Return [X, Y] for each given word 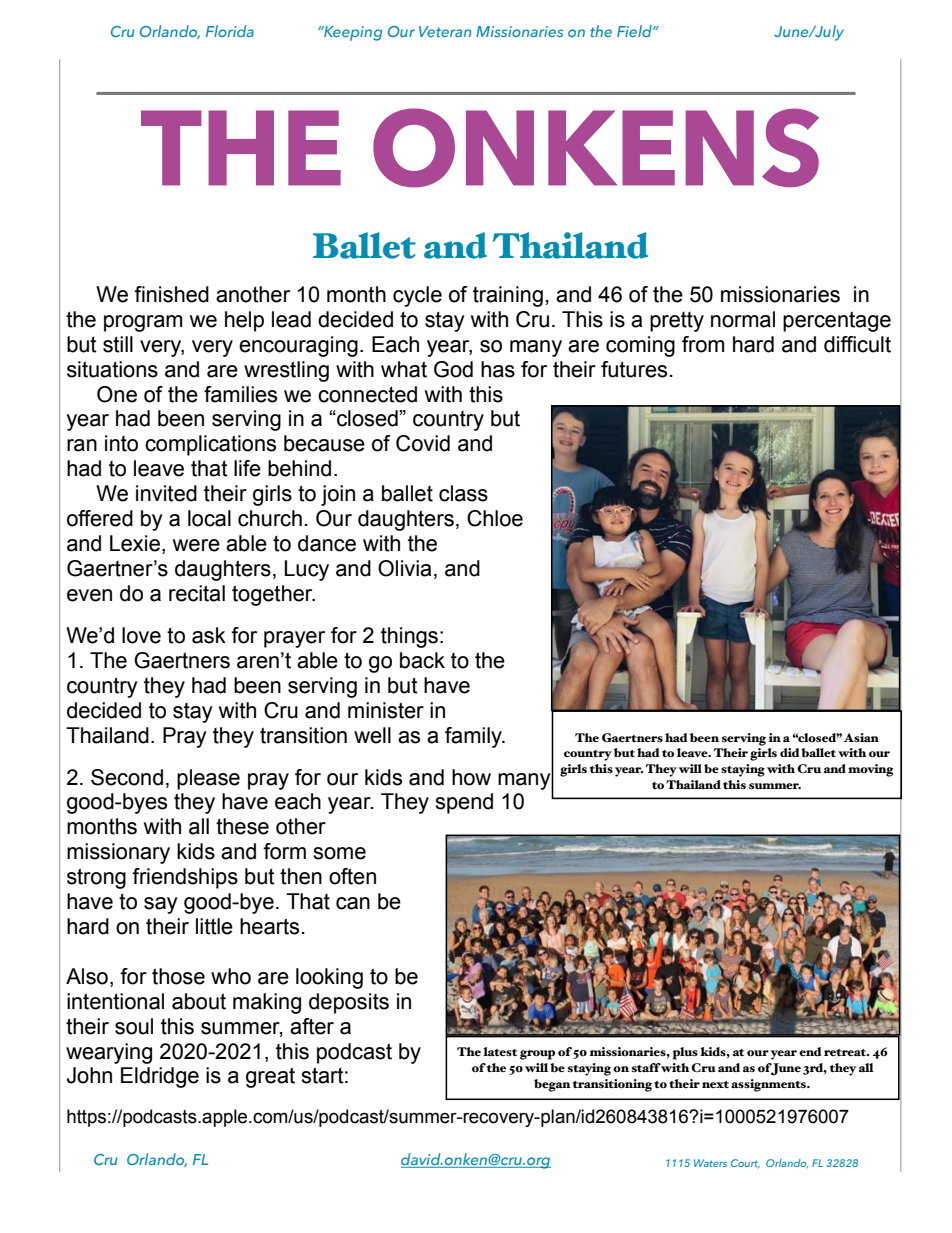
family [474, 737]
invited [166, 493]
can [353, 903]
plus [685, 1053]
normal [743, 319]
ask [209, 635]
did [790, 752]
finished [171, 294]
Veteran [445, 31]
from [703, 344]
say [161, 905]
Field [635, 31]
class [463, 493]
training [508, 296]
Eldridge [160, 1077]
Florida [230, 31]
